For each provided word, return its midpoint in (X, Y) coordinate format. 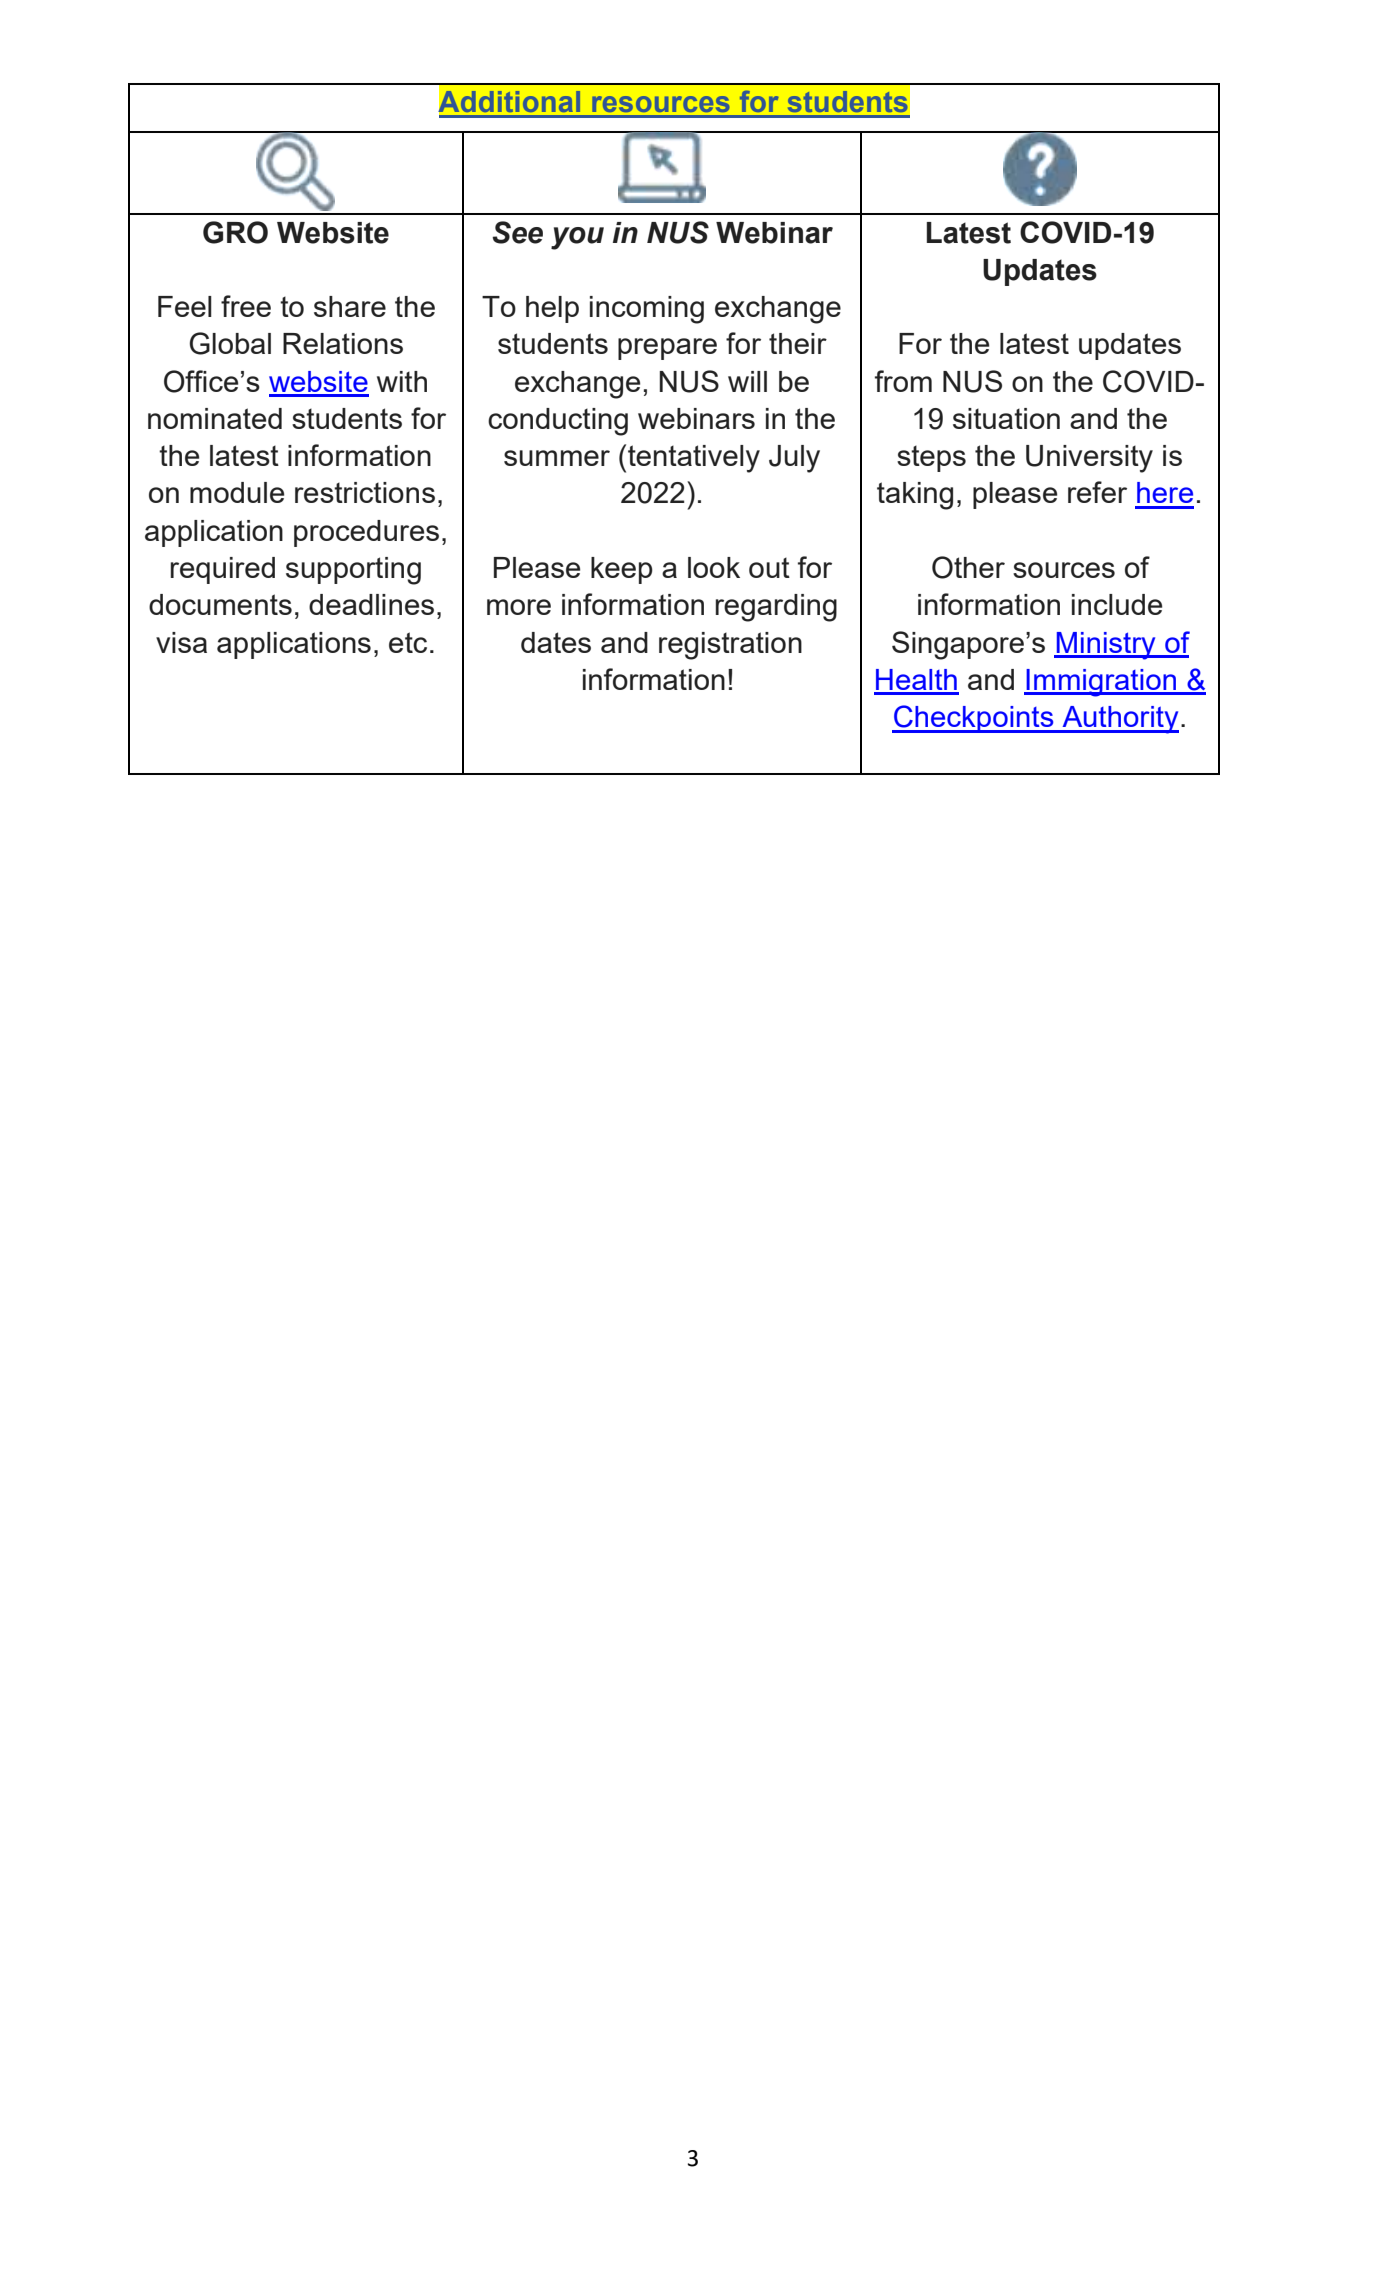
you (577, 238)
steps (931, 458)
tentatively (694, 459)
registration (730, 646)
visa (181, 642)
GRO (235, 232)
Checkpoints (974, 719)
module (237, 492)
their (798, 343)
